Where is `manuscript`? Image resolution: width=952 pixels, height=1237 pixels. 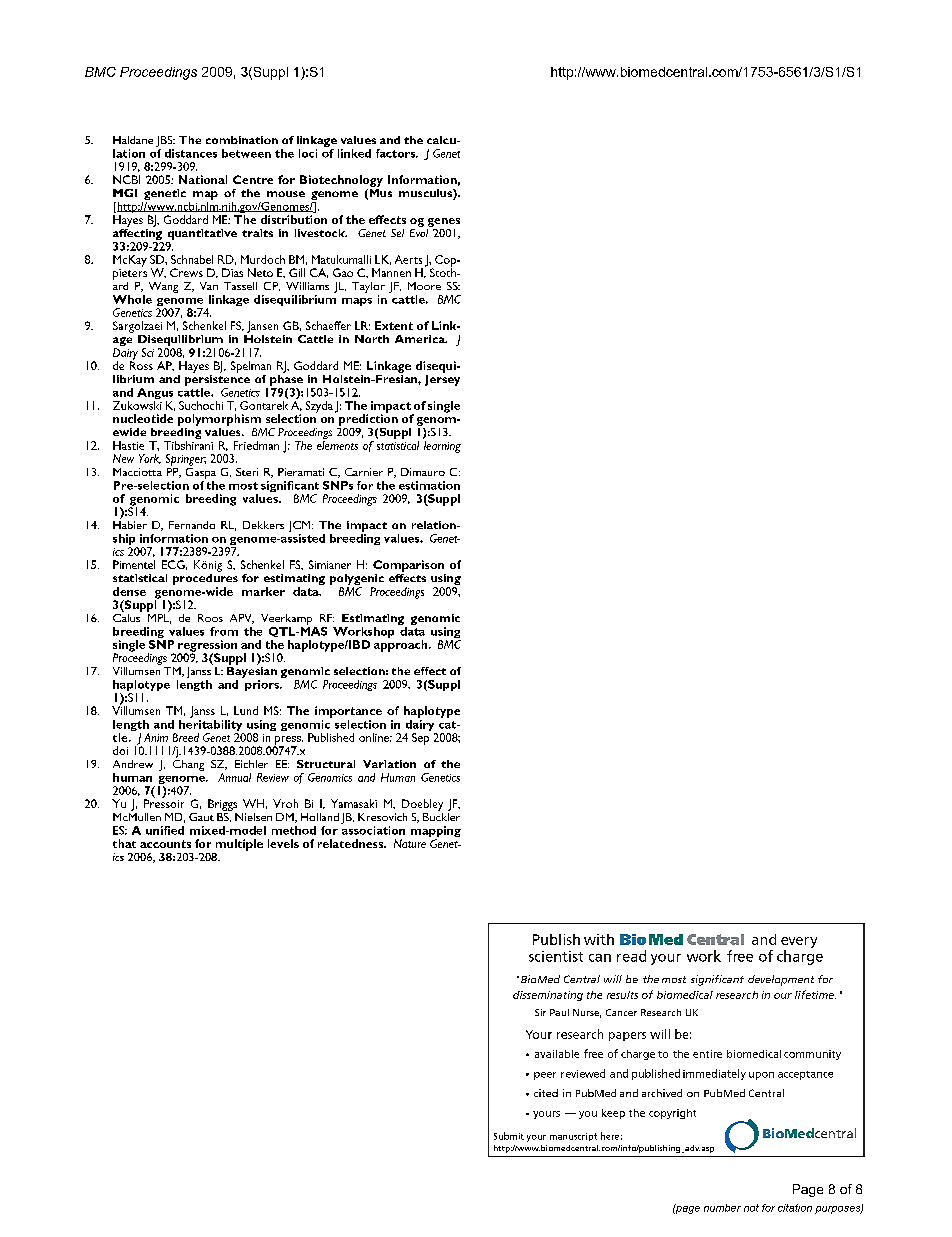
manuscript is located at coordinates (573, 1137).
